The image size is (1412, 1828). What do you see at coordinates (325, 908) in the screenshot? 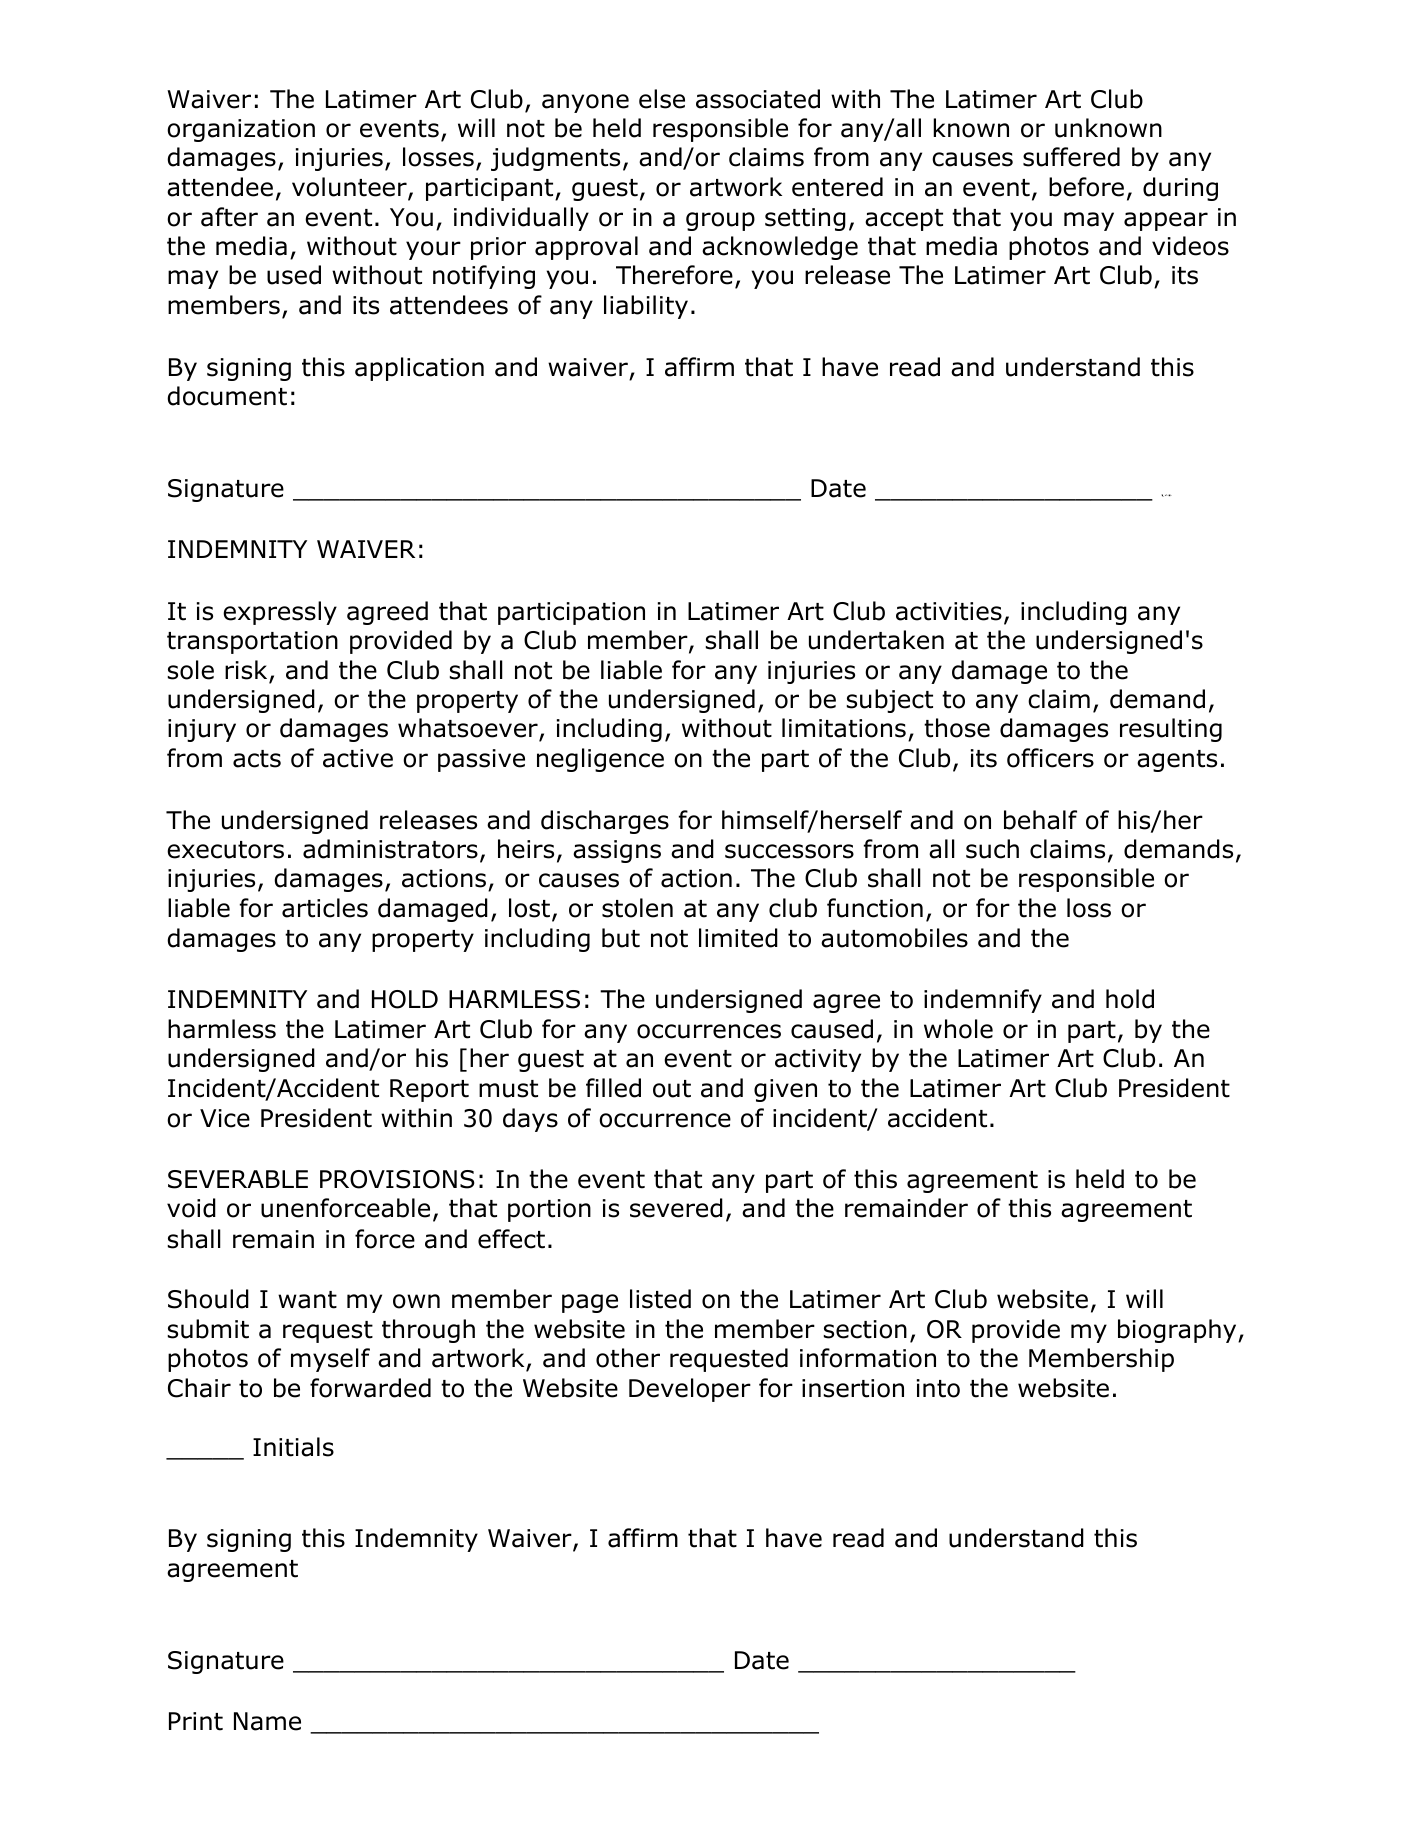
I see `articles` at bounding box center [325, 908].
